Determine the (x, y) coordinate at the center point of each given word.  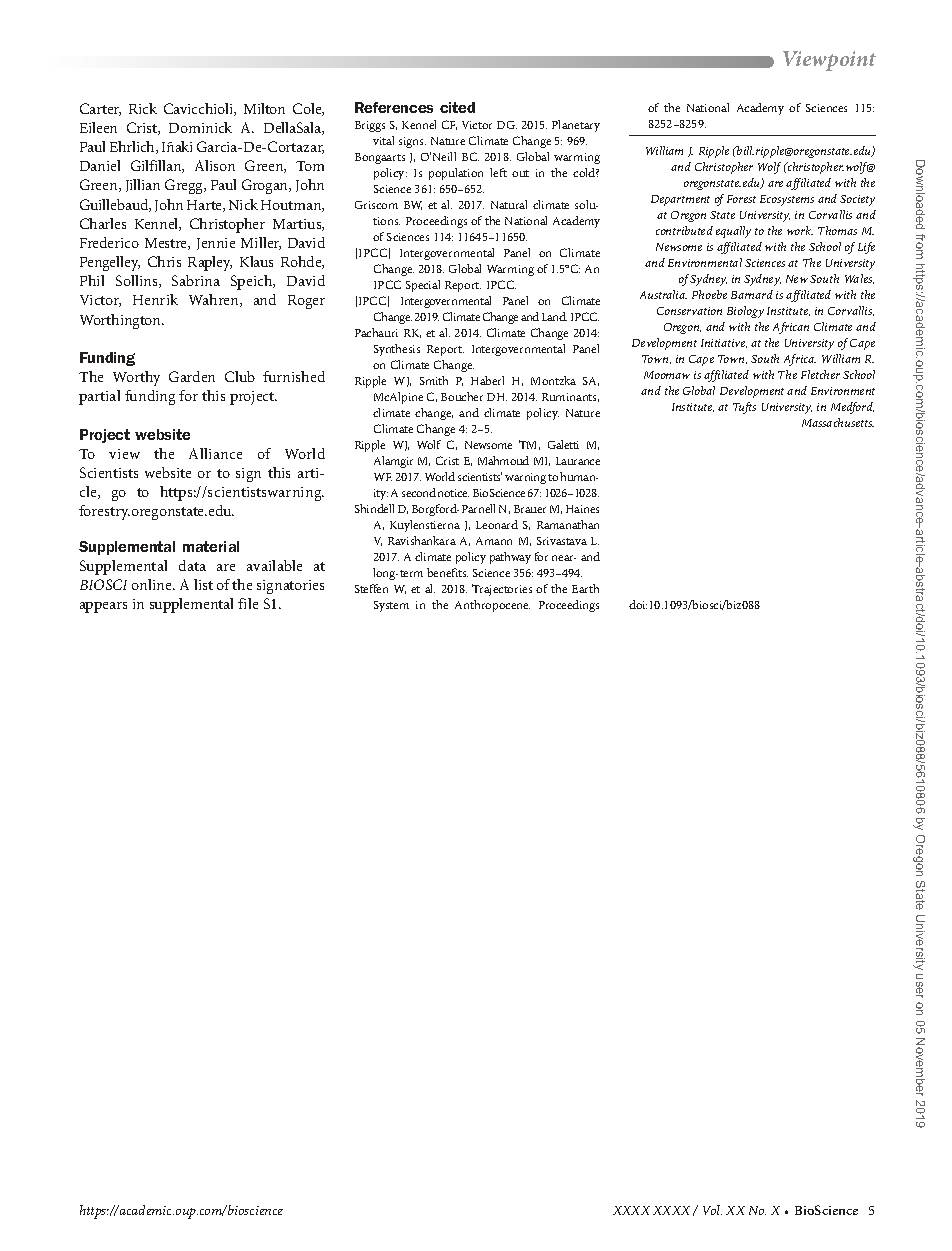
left (498, 172)
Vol (712, 1210)
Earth (585, 588)
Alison (215, 165)
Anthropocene (492, 606)
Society (857, 200)
